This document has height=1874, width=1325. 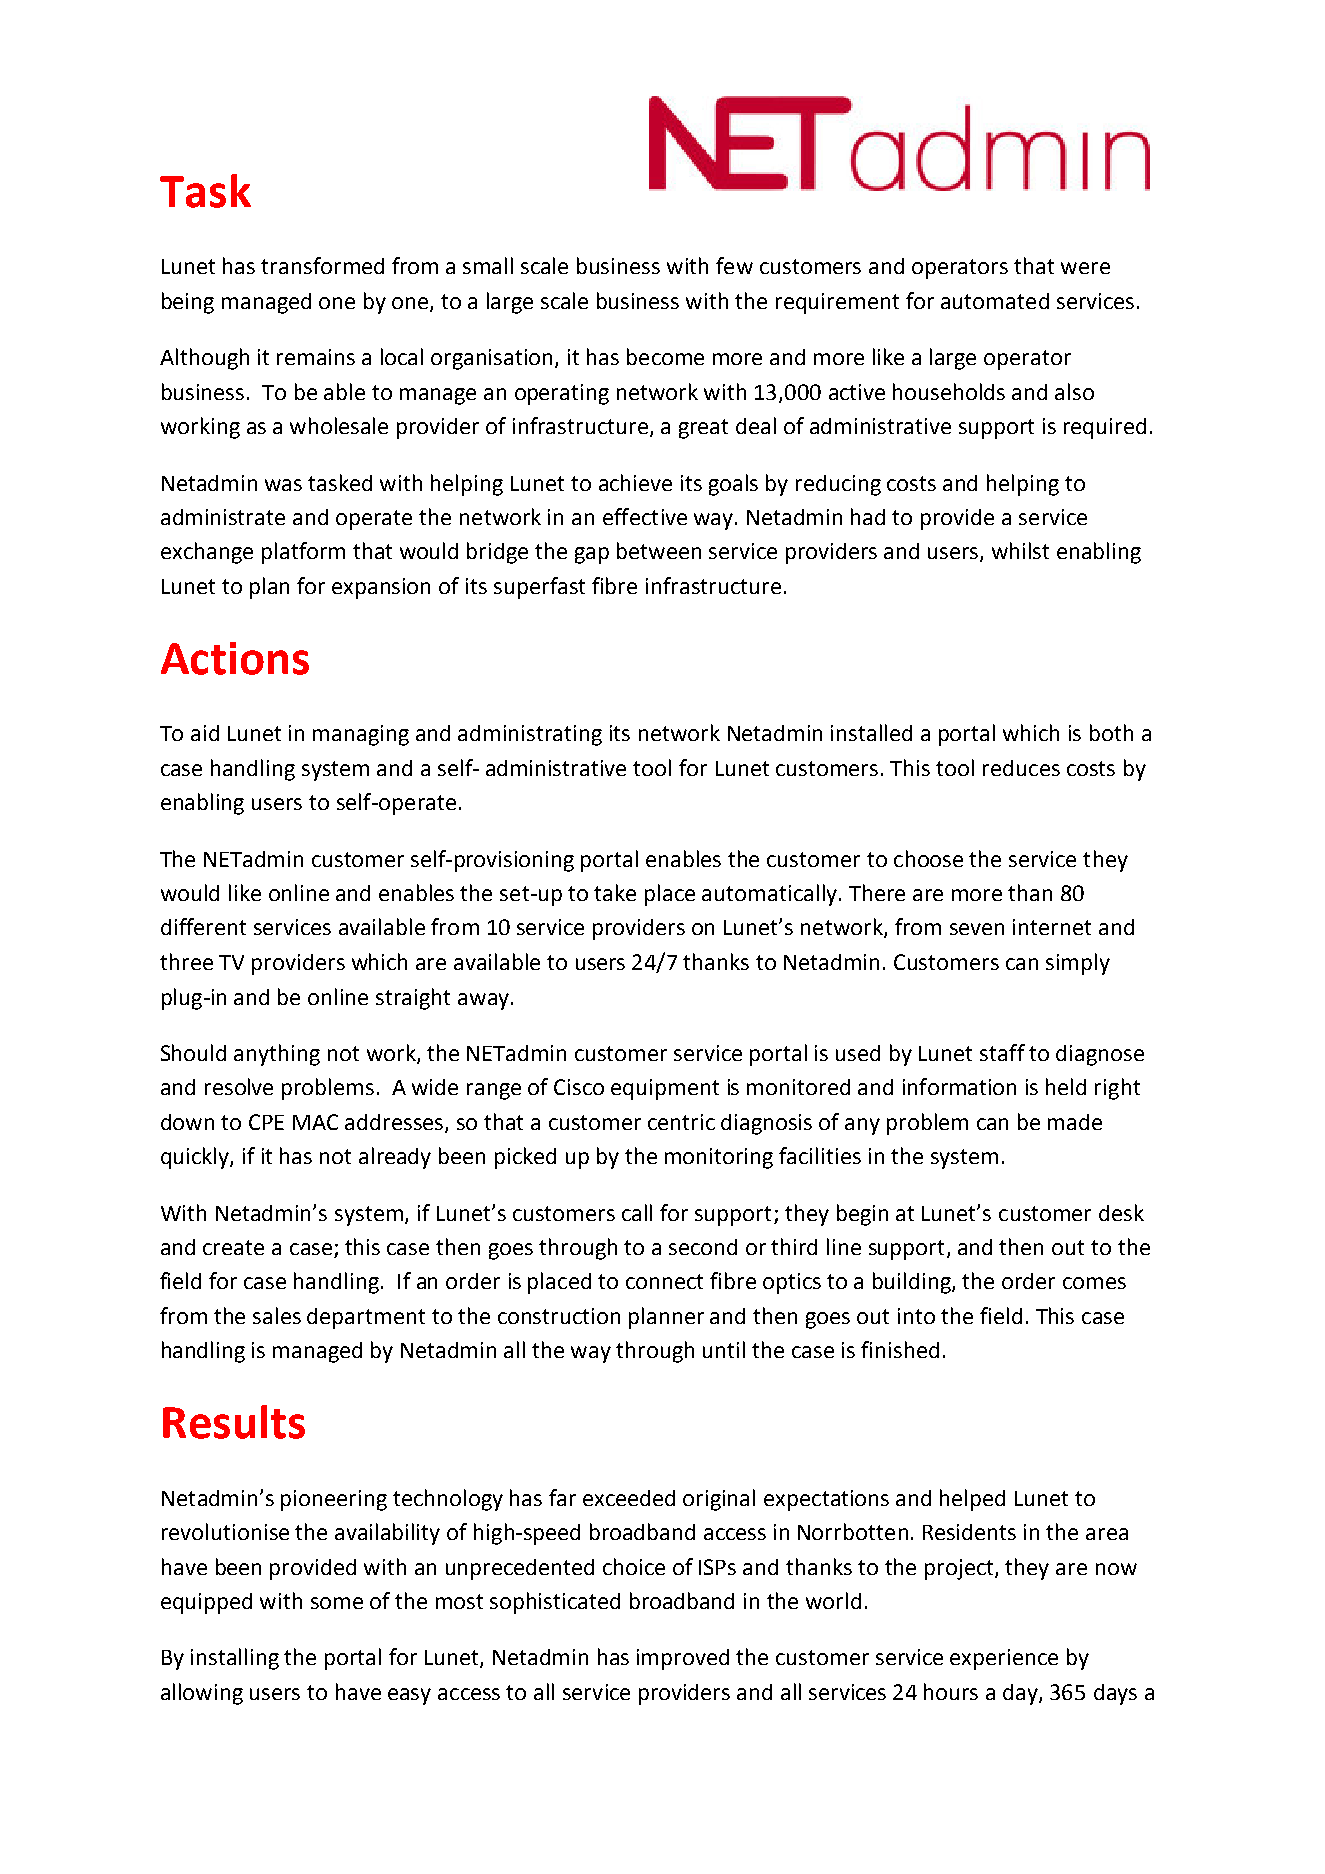 I want to click on managing, so click(x=361, y=735).
